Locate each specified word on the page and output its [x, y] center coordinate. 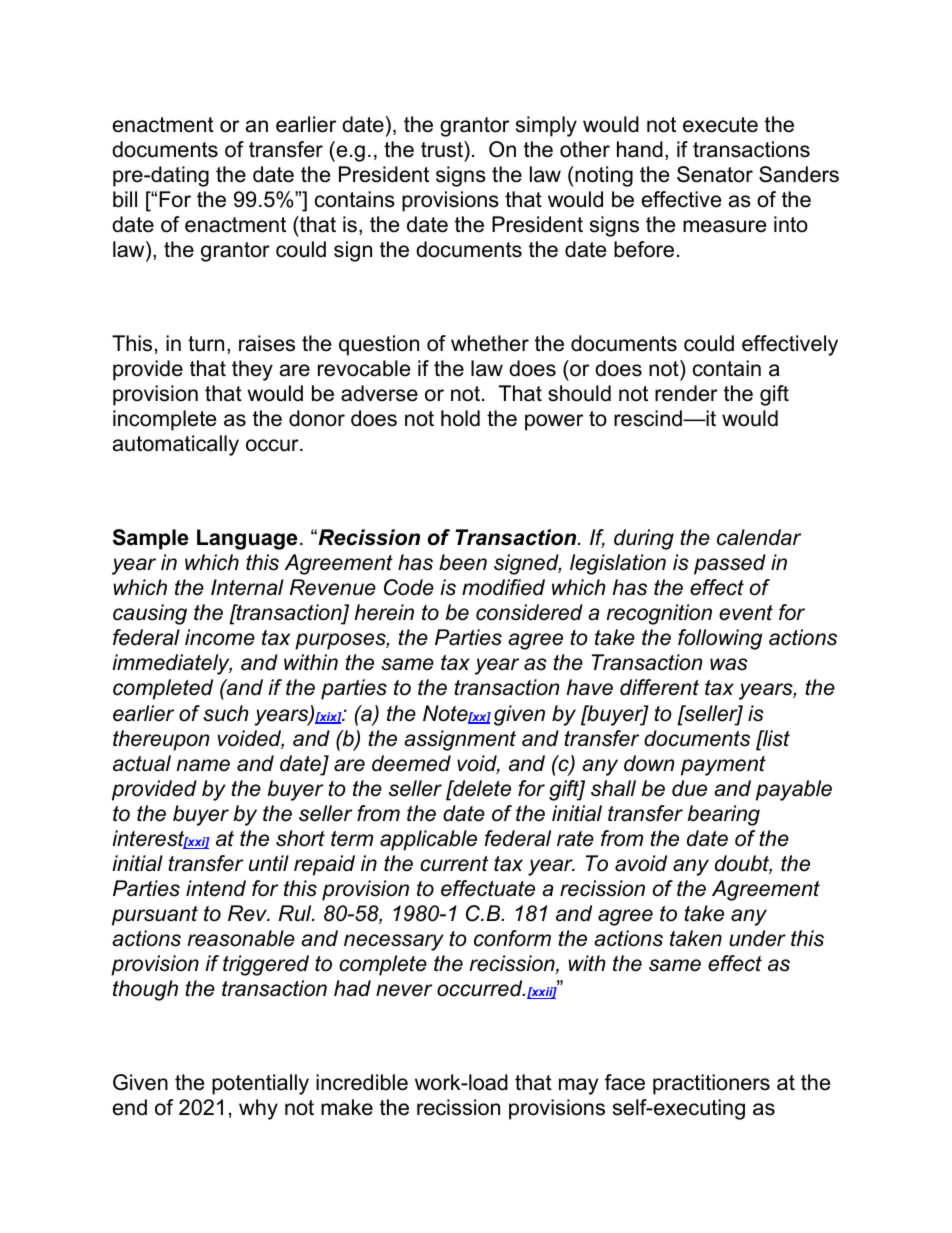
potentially [260, 1084]
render [686, 393]
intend [216, 888]
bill [125, 199]
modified [503, 587]
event [746, 613]
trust [443, 149]
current [454, 864]
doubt [743, 864]
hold [460, 418]
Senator [715, 174]
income [220, 637]
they [252, 370]
